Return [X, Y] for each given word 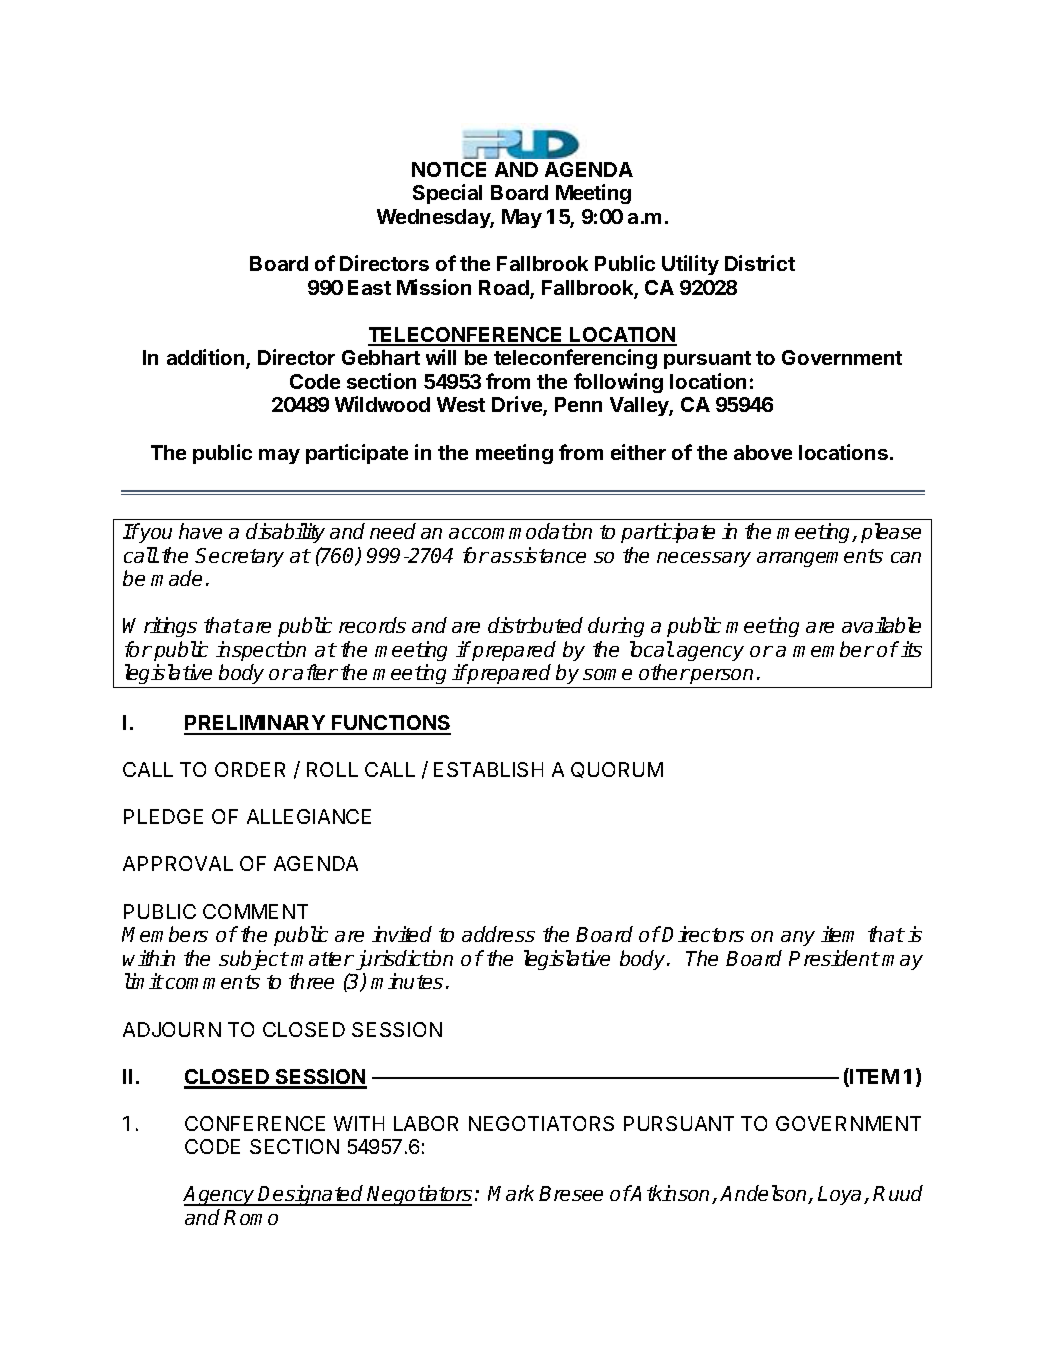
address [498, 934]
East [369, 287]
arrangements [820, 558]
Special [447, 194]
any [798, 938]
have [200, 531]
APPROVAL [178, 863]
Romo [251, 1217]
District [760, 263]
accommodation [520, 531]
